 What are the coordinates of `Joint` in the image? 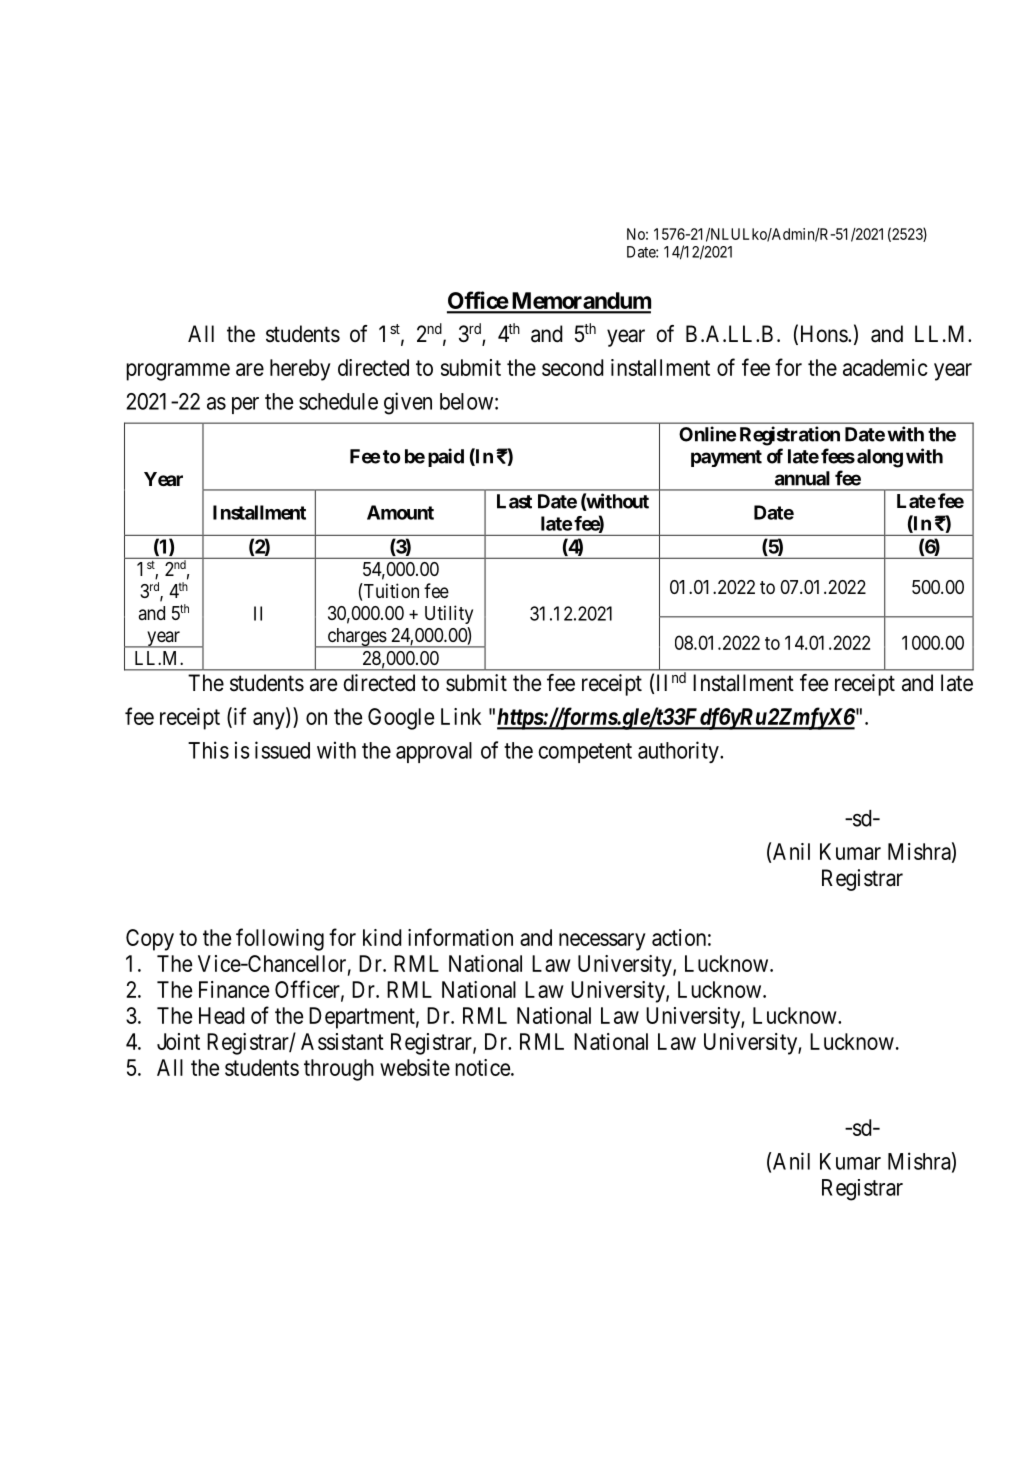 It's located at (178, 1041).
